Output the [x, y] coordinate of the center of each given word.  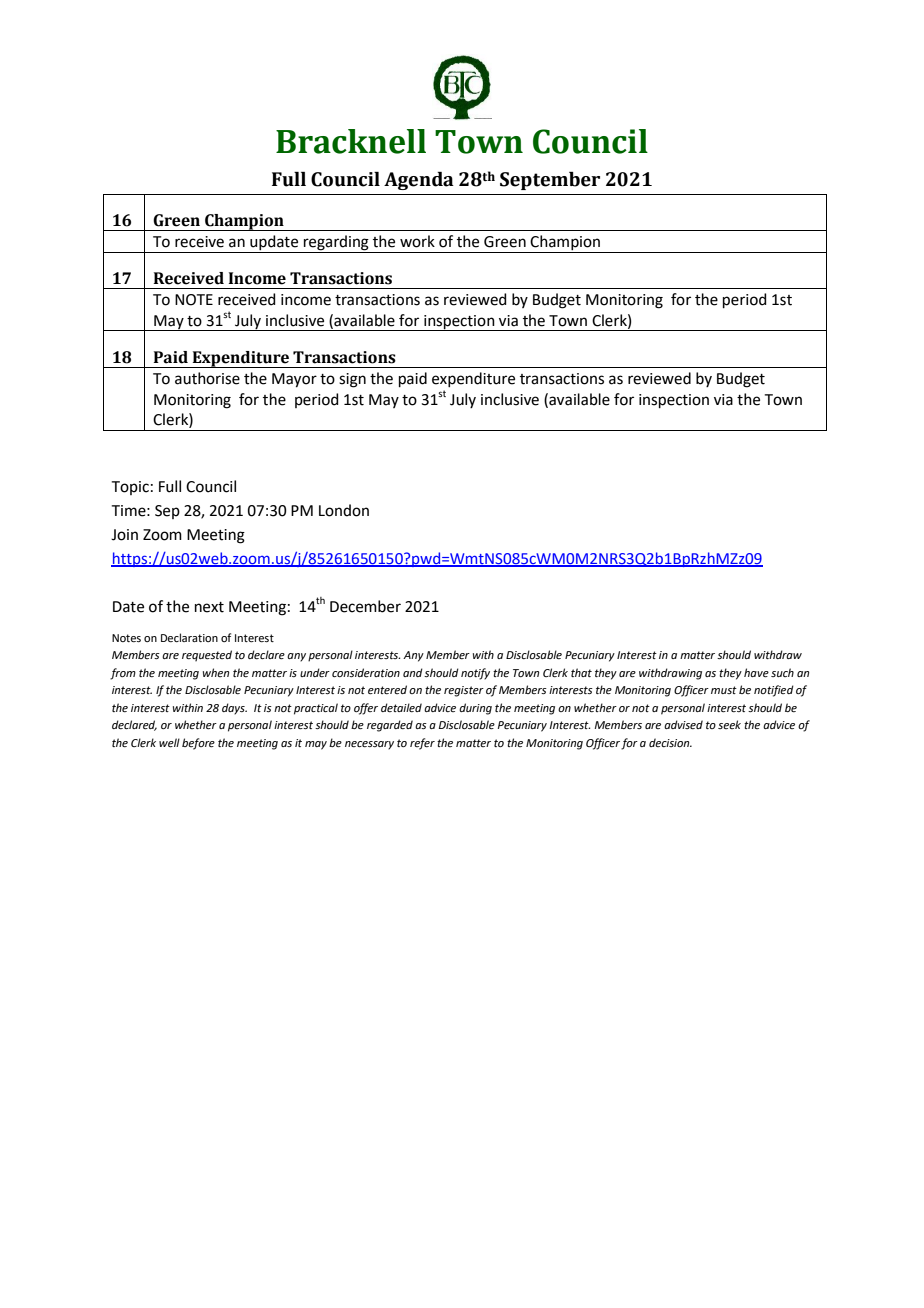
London [344, 510]
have [756, 672]
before [198, 744]
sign [352, 380]
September [550, 181]
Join [124, 535]
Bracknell [351, 141]
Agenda [419, 181]
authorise [207, 378]
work [417, 241]
